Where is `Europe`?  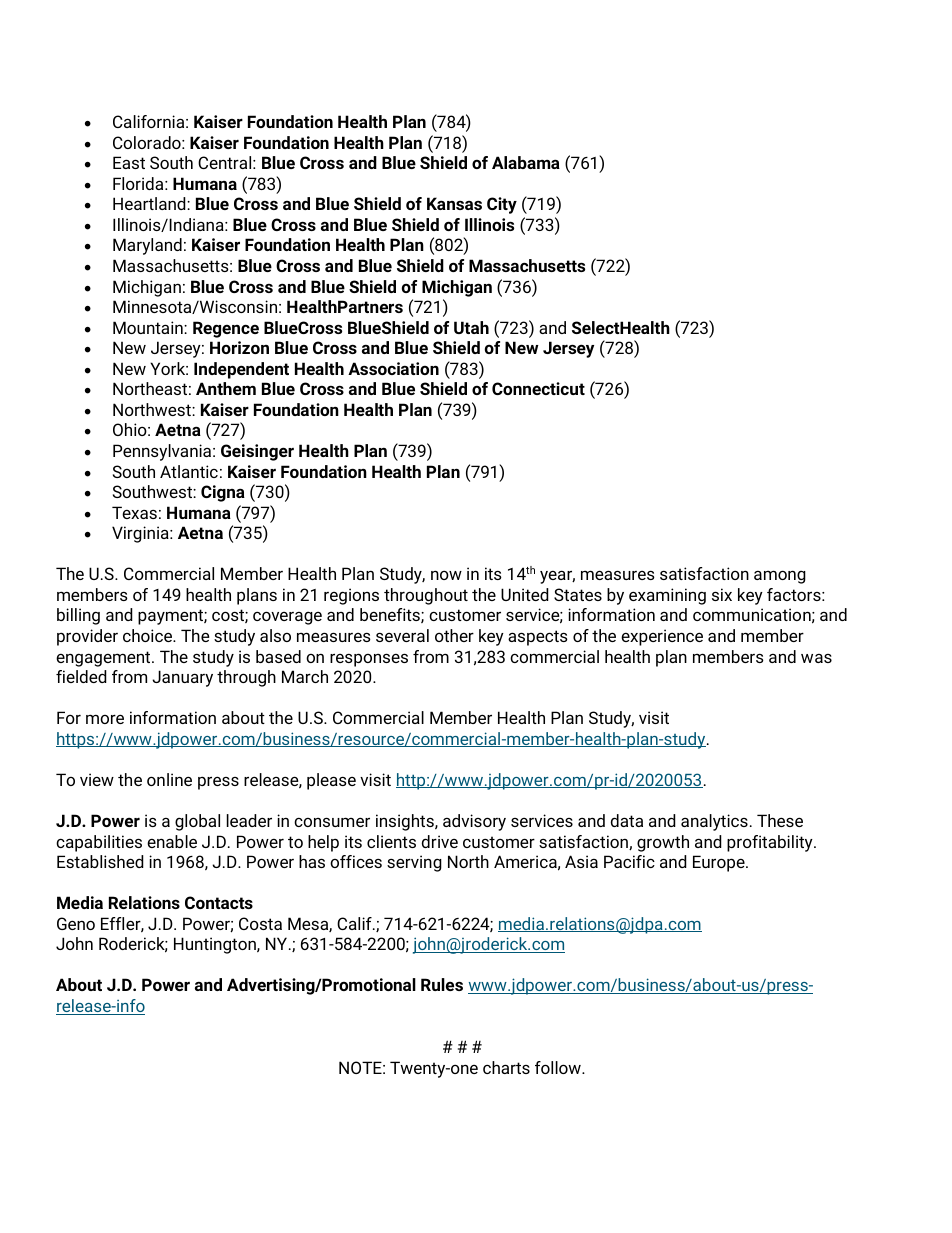 Europe is located at coordinates (720, 863).
